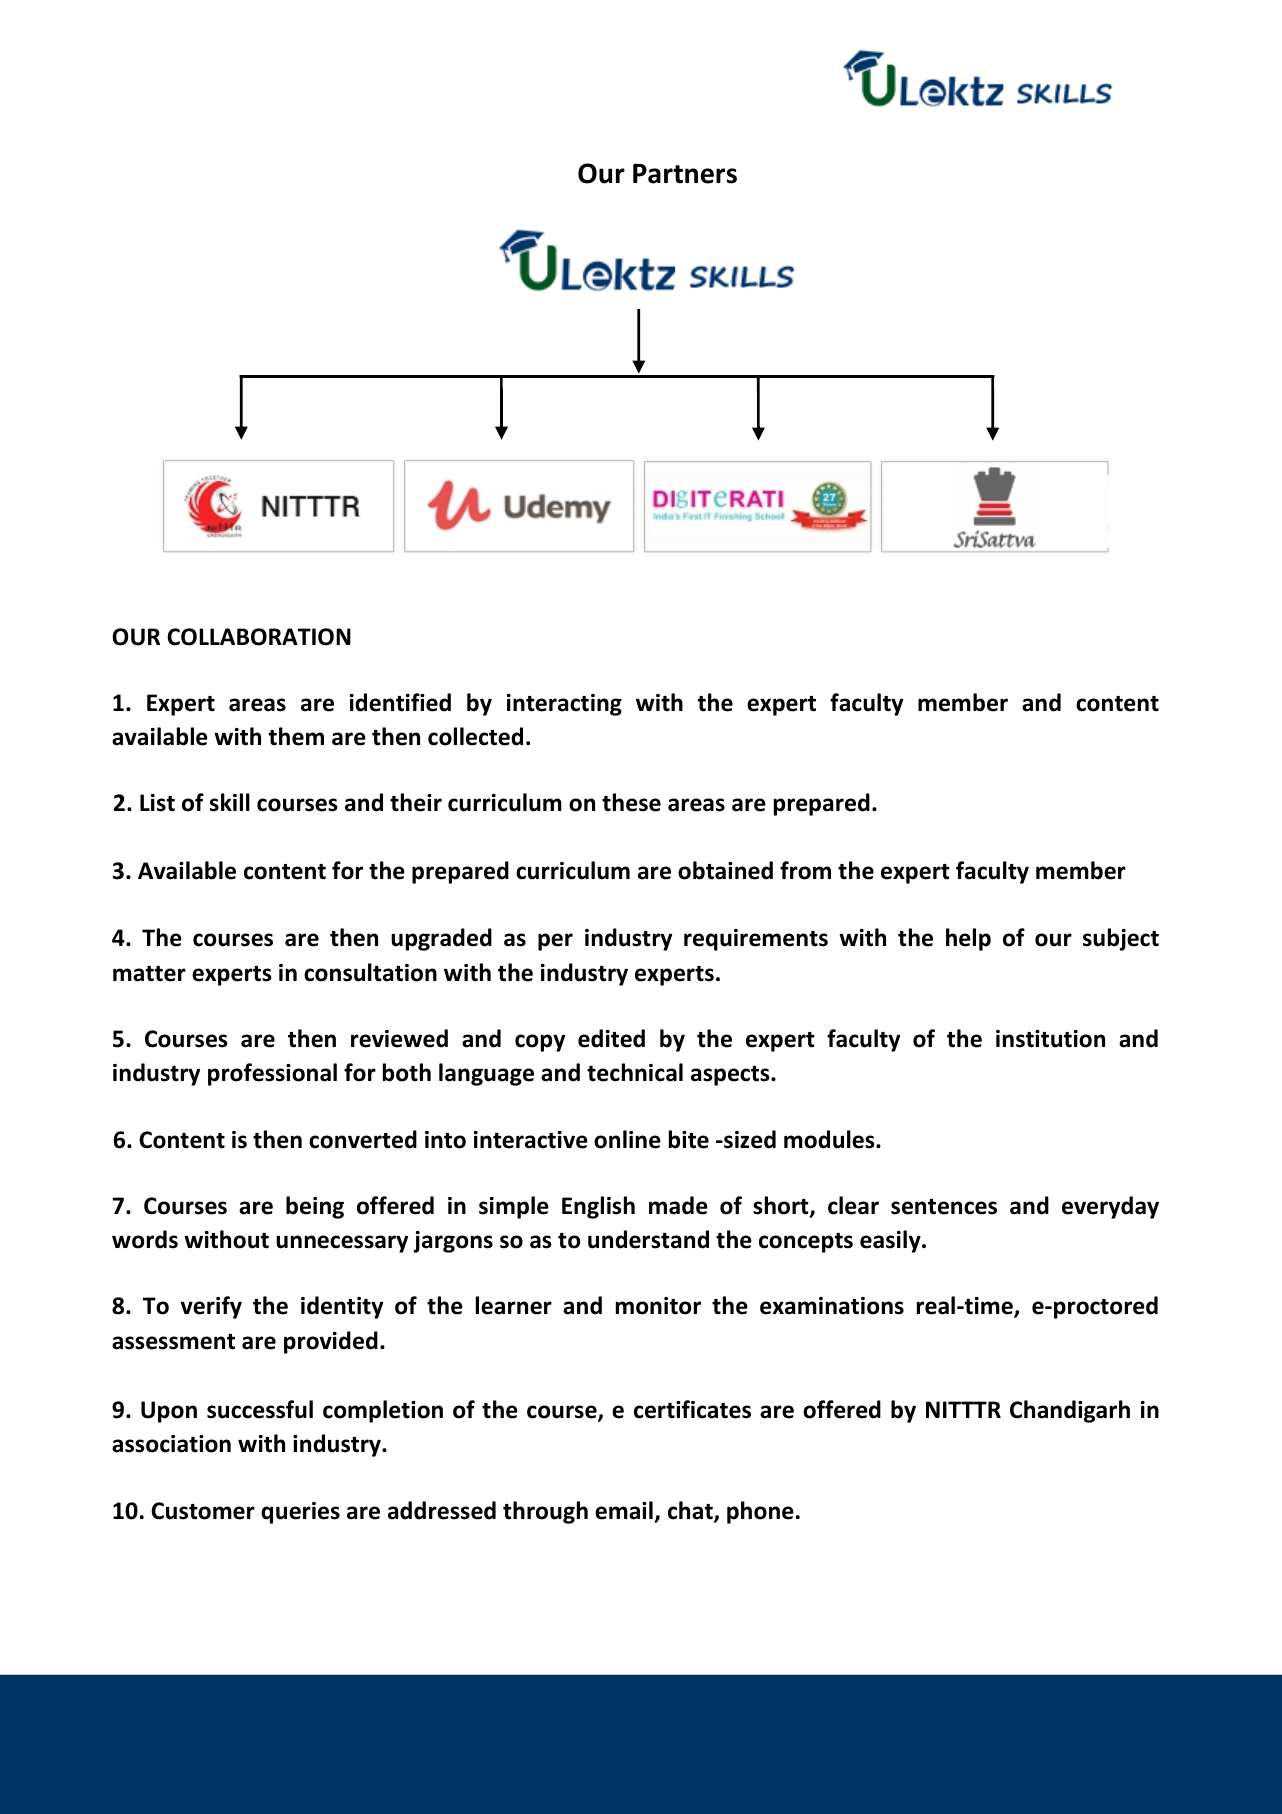  Describe the element at coordinates (400, 702) in the screenshot. I see `identified` at that location.
